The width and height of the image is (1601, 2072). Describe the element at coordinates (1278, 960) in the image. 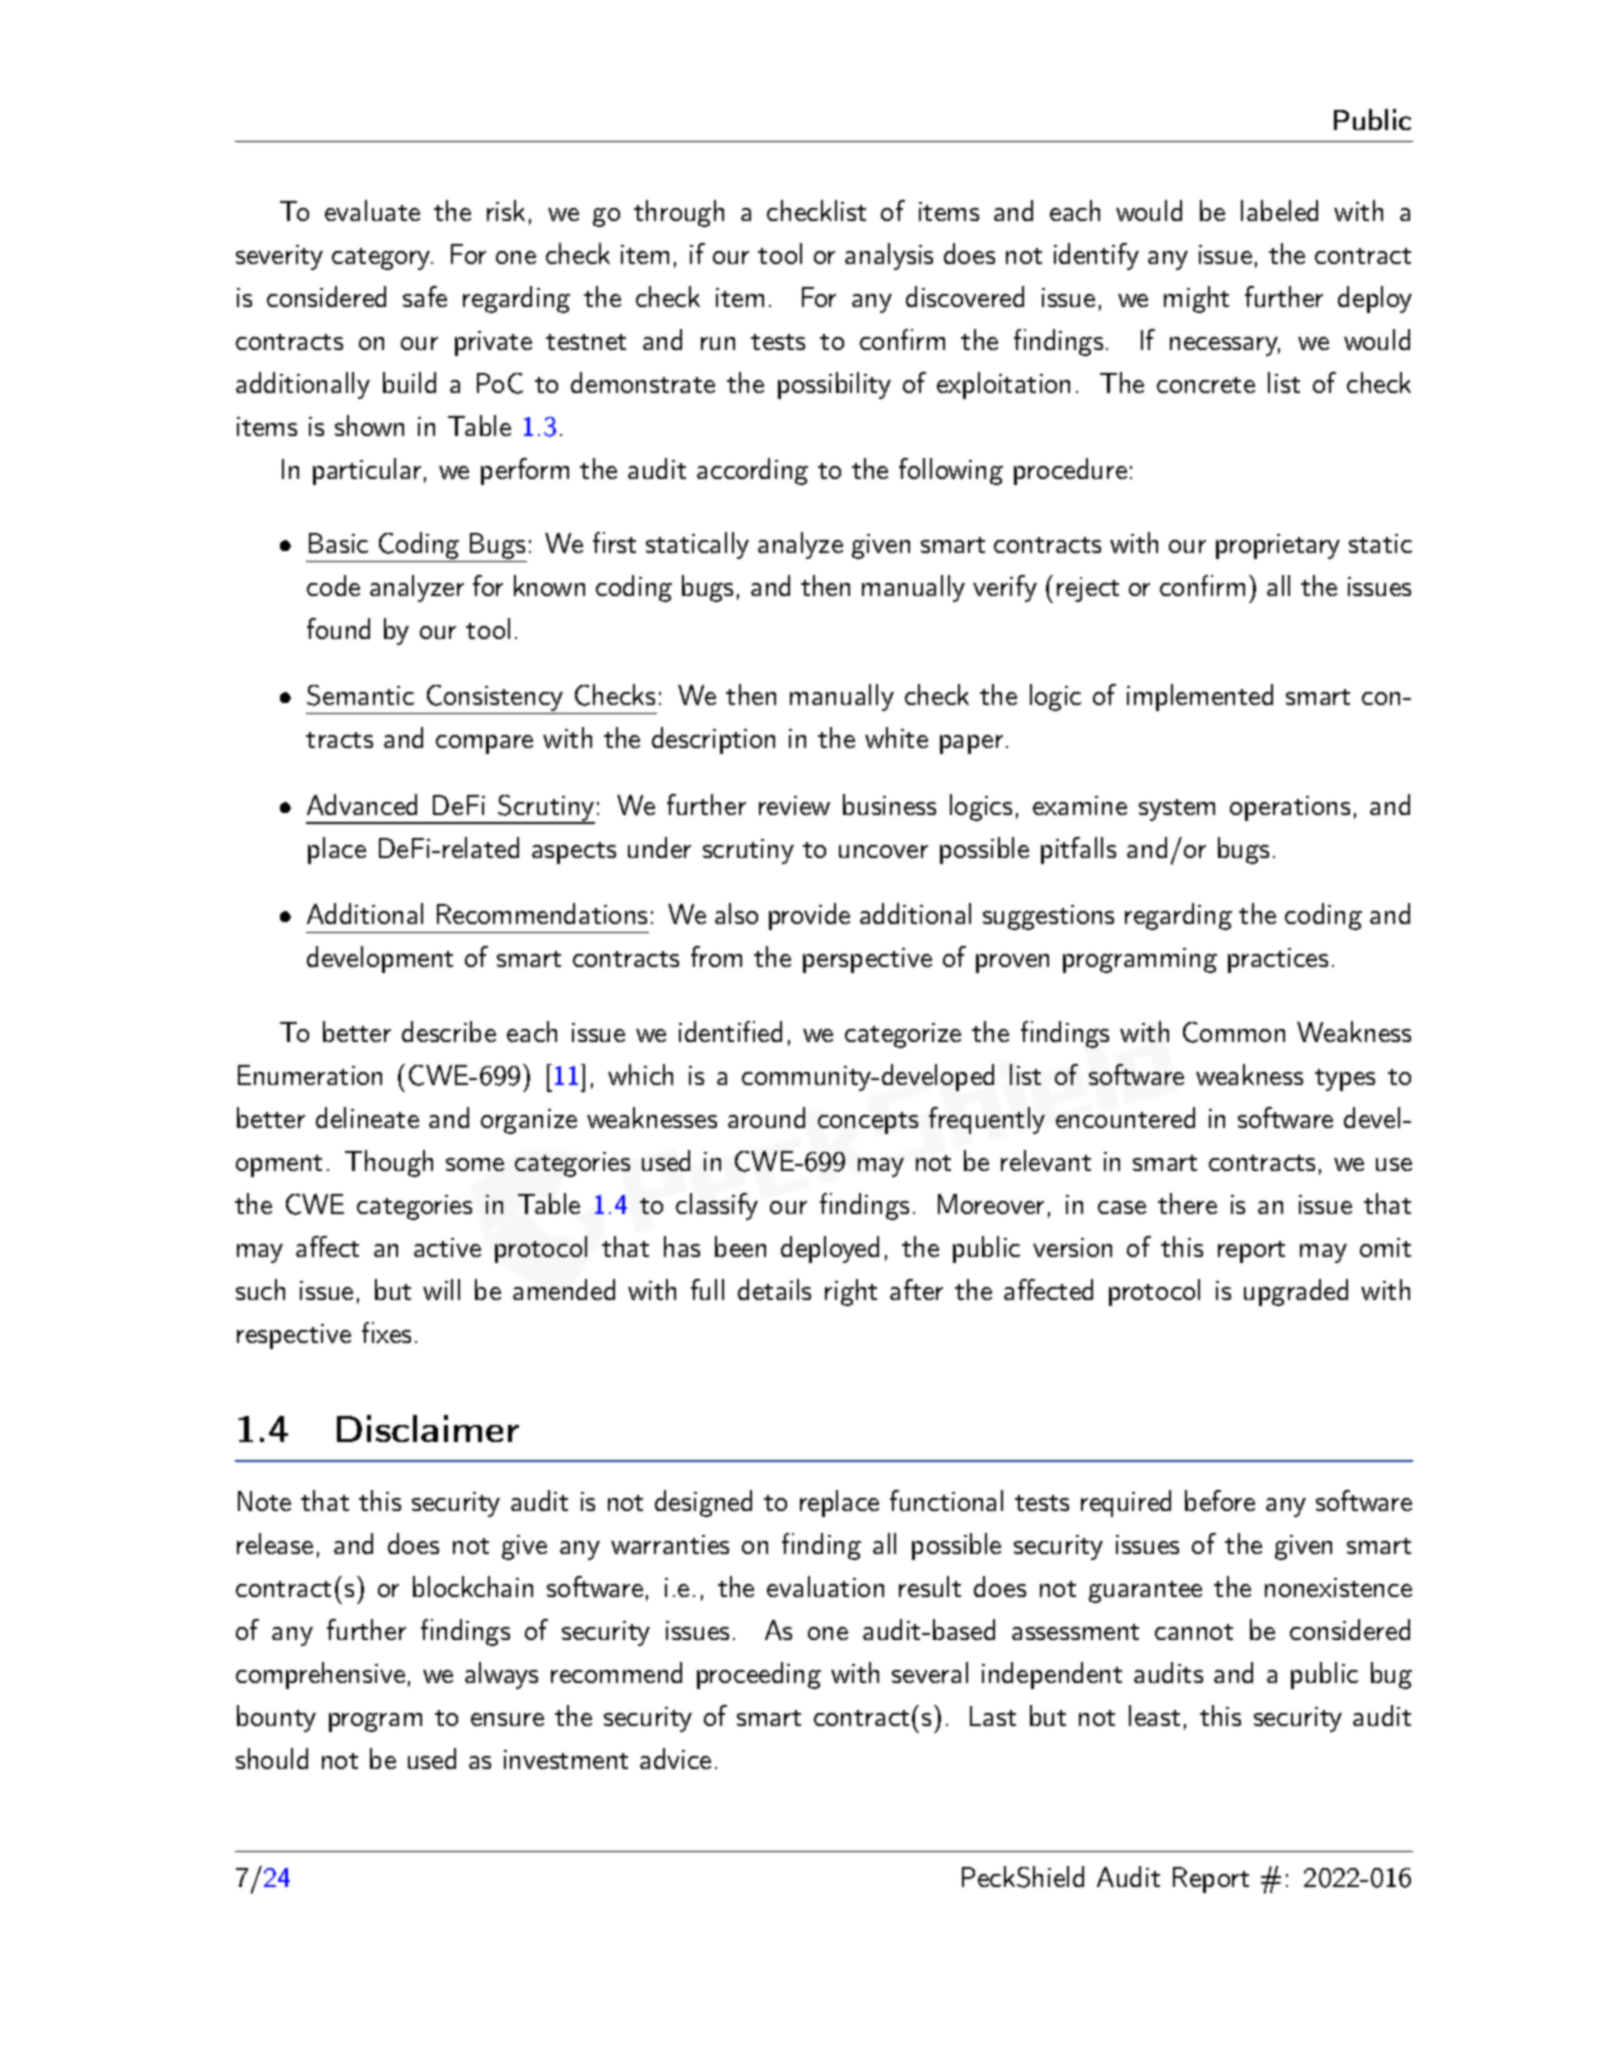

I see `practices` at that location.
